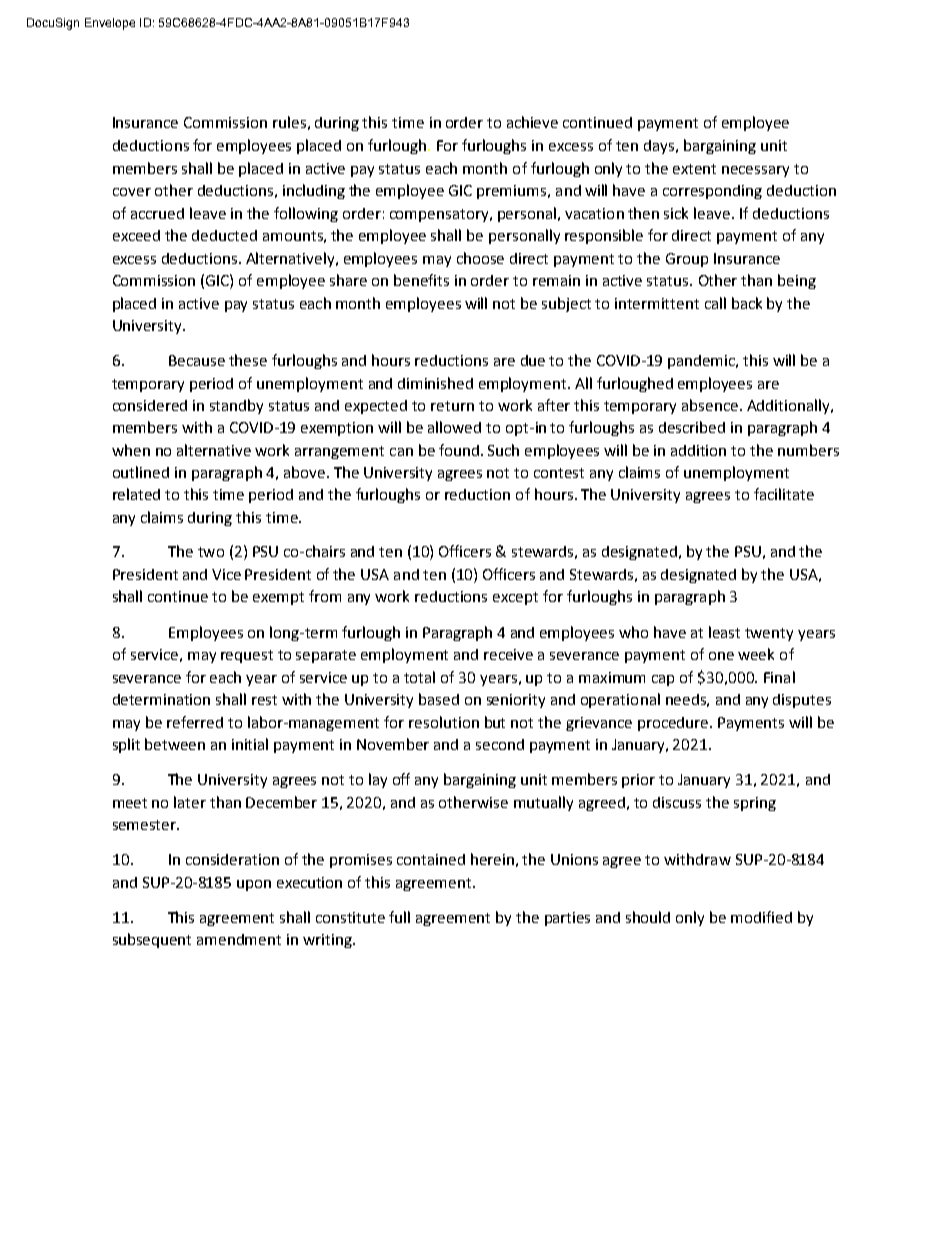 The width and height of the screenshot is (952, 1233). What do you see at coordinates (239, 939) in the screenshot?
I see `amendment` at bounding box center [239, 939].
